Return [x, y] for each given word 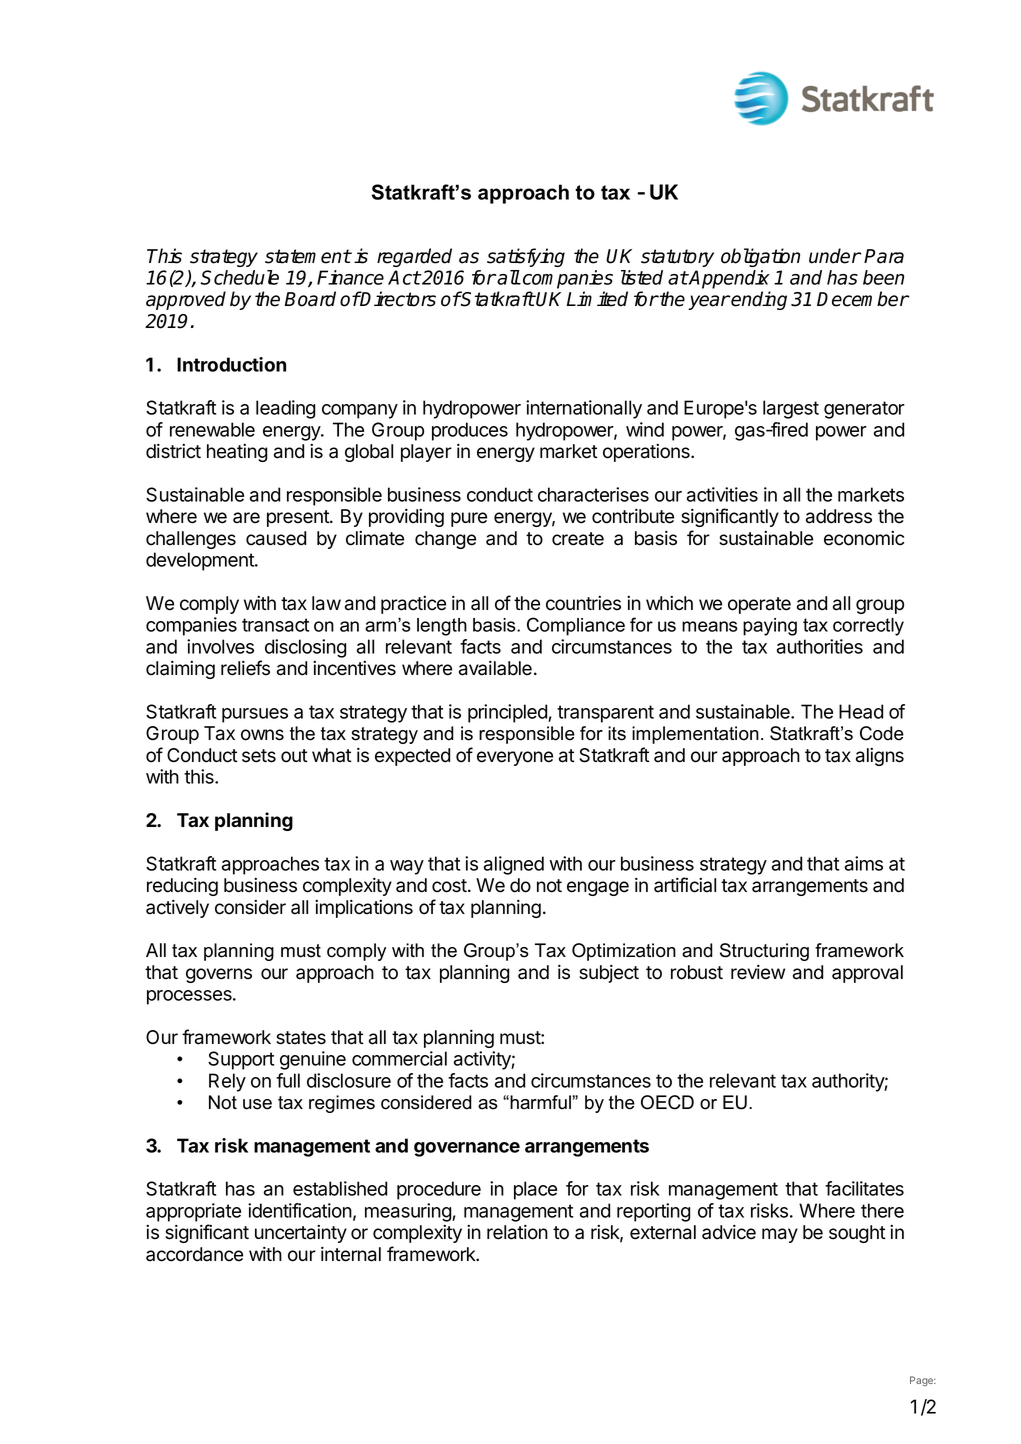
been [883, 277]
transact [275, 625]
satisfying [526, 257]
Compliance [576, 626]
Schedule [239, 277]
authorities [820, 646]
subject [609, 974]
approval [867, 974]
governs [219, 975]
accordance [194, 1254]
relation [517, 1232]
